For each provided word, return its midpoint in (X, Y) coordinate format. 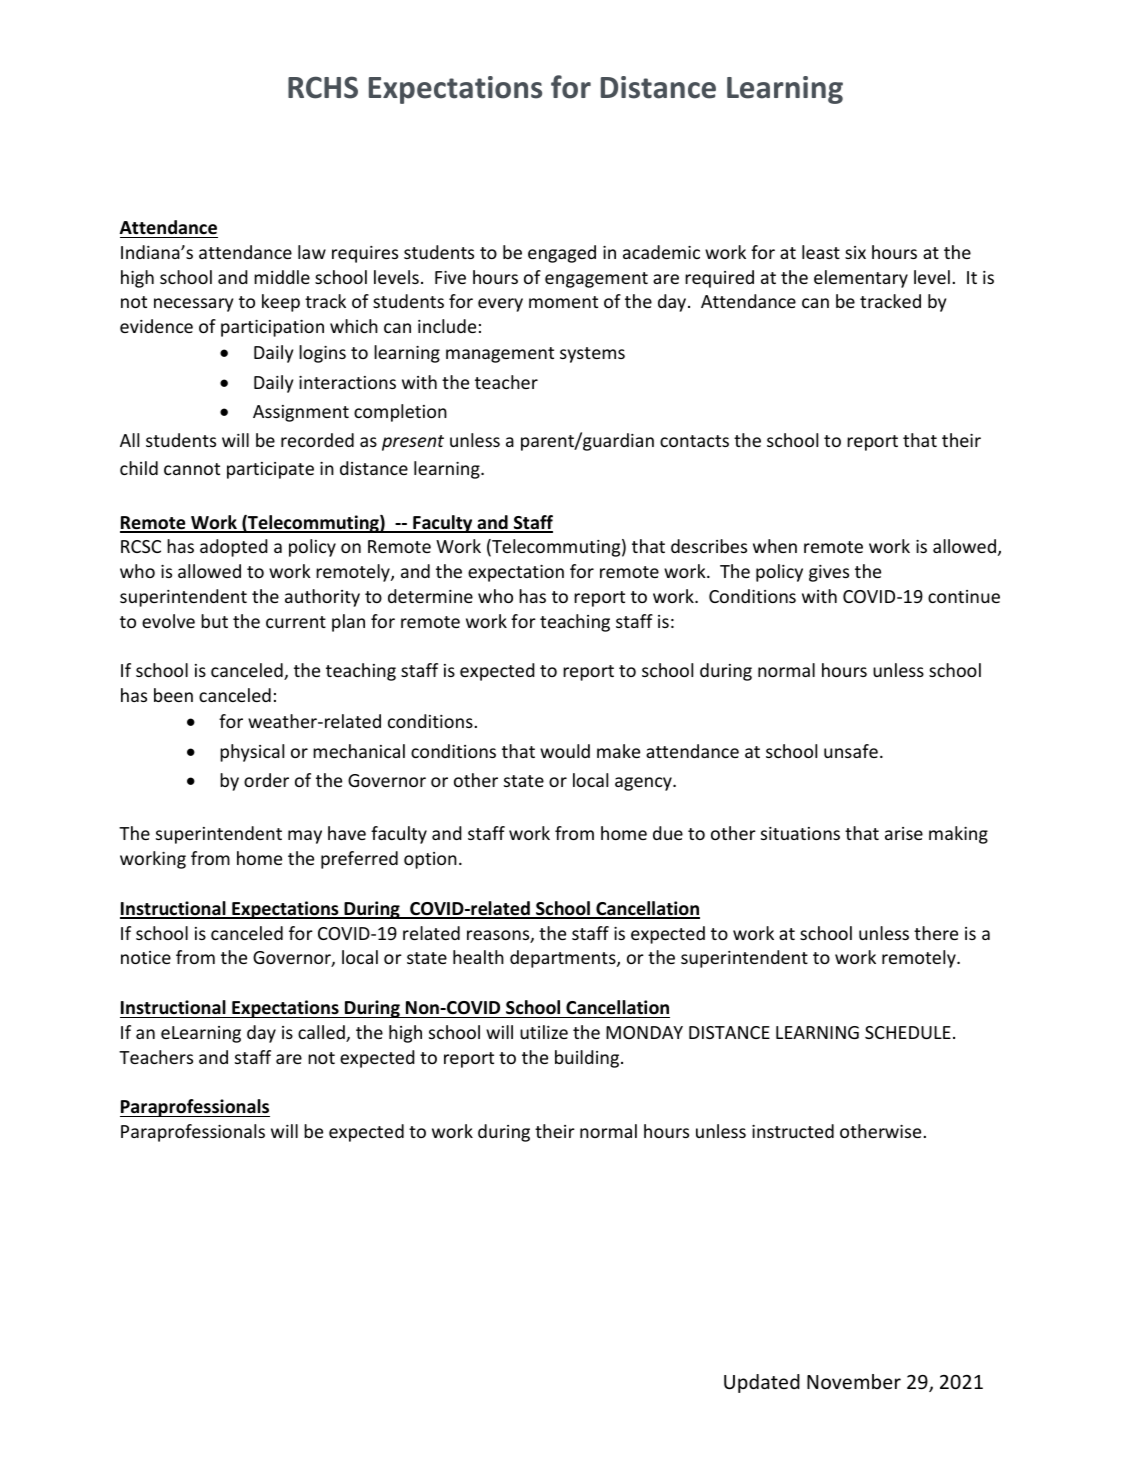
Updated (762, 1383)
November (854, 1381)
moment (563, 302)
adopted (234, 548)
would (565, 751)
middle (282, 277)
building (588, 1059)
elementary (861, 279)
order (266, 780)
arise (904, 833)
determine (430, 596)
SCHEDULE (908, 1032)
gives (829, 573)
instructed (793, 1131)
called (322, 1033)
